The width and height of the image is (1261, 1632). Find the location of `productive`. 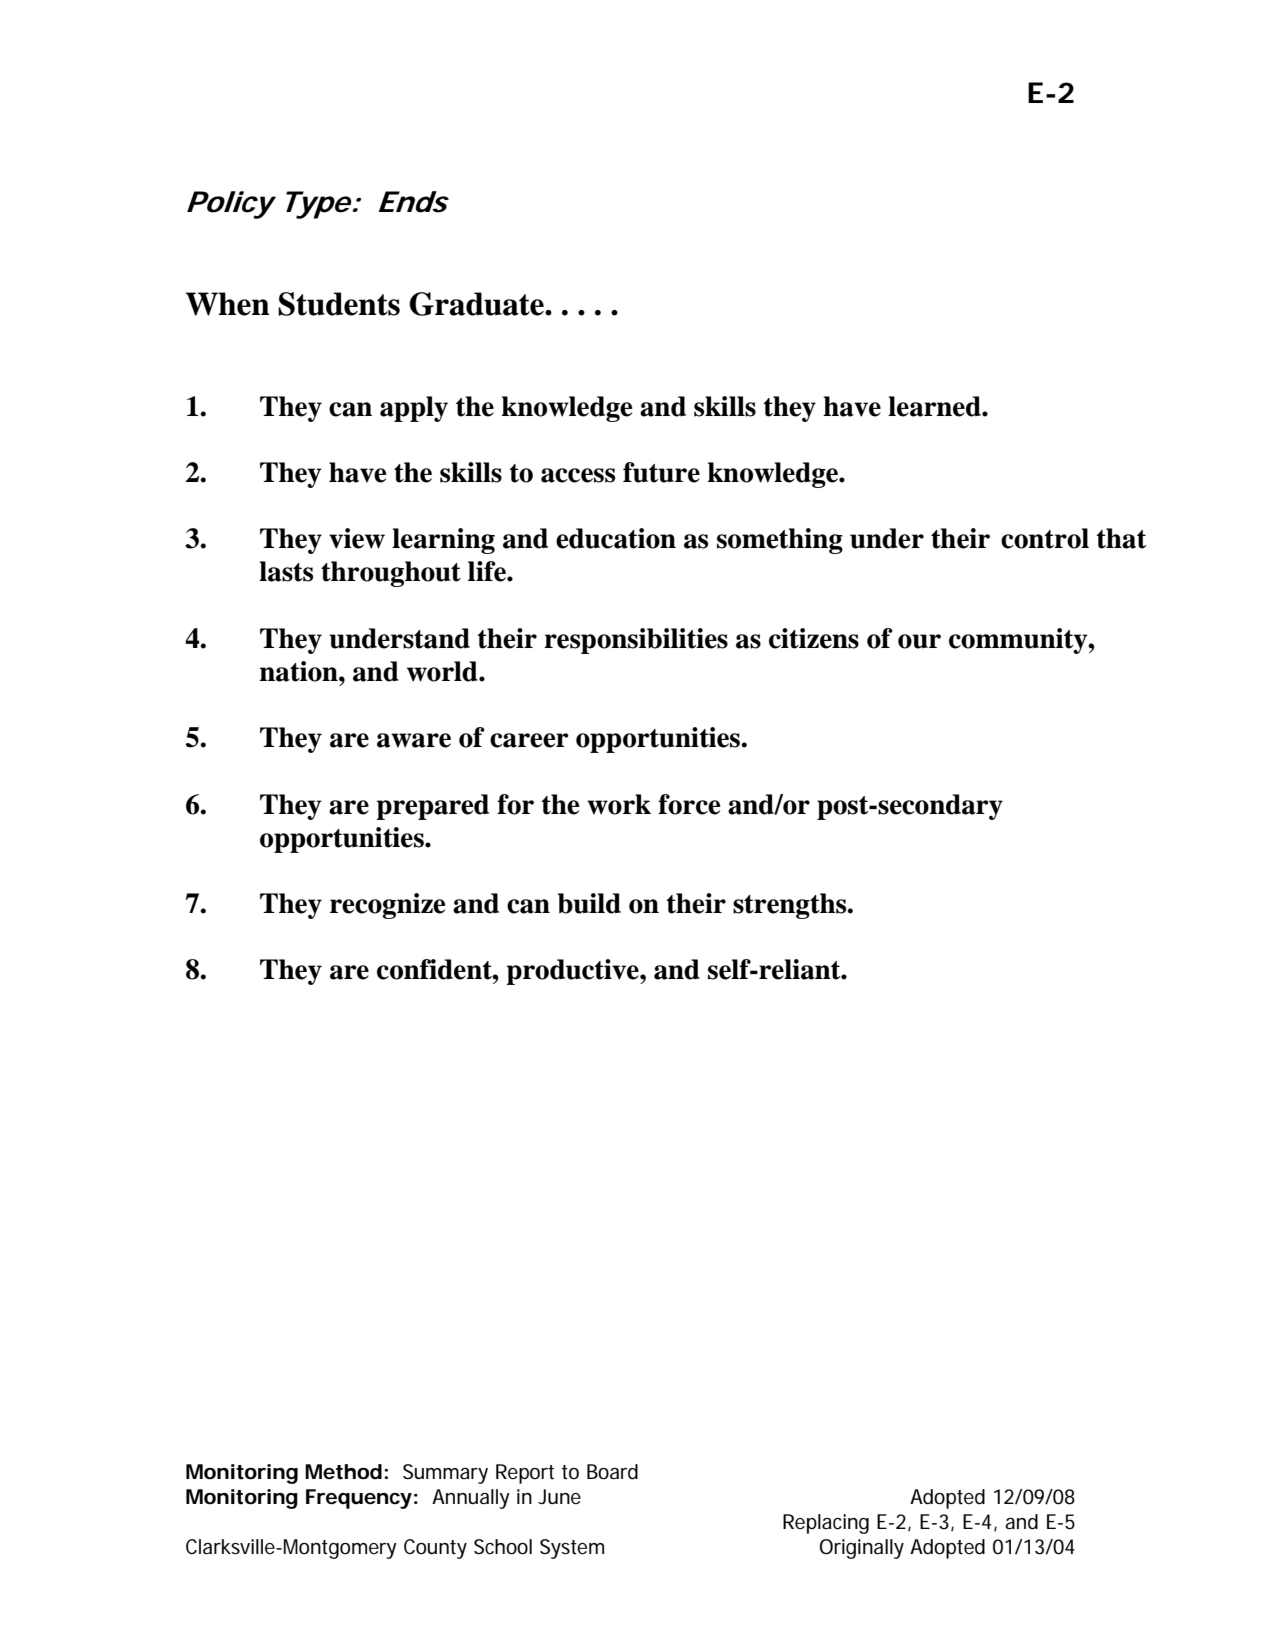

productive is located at coordinates (573, 972).
